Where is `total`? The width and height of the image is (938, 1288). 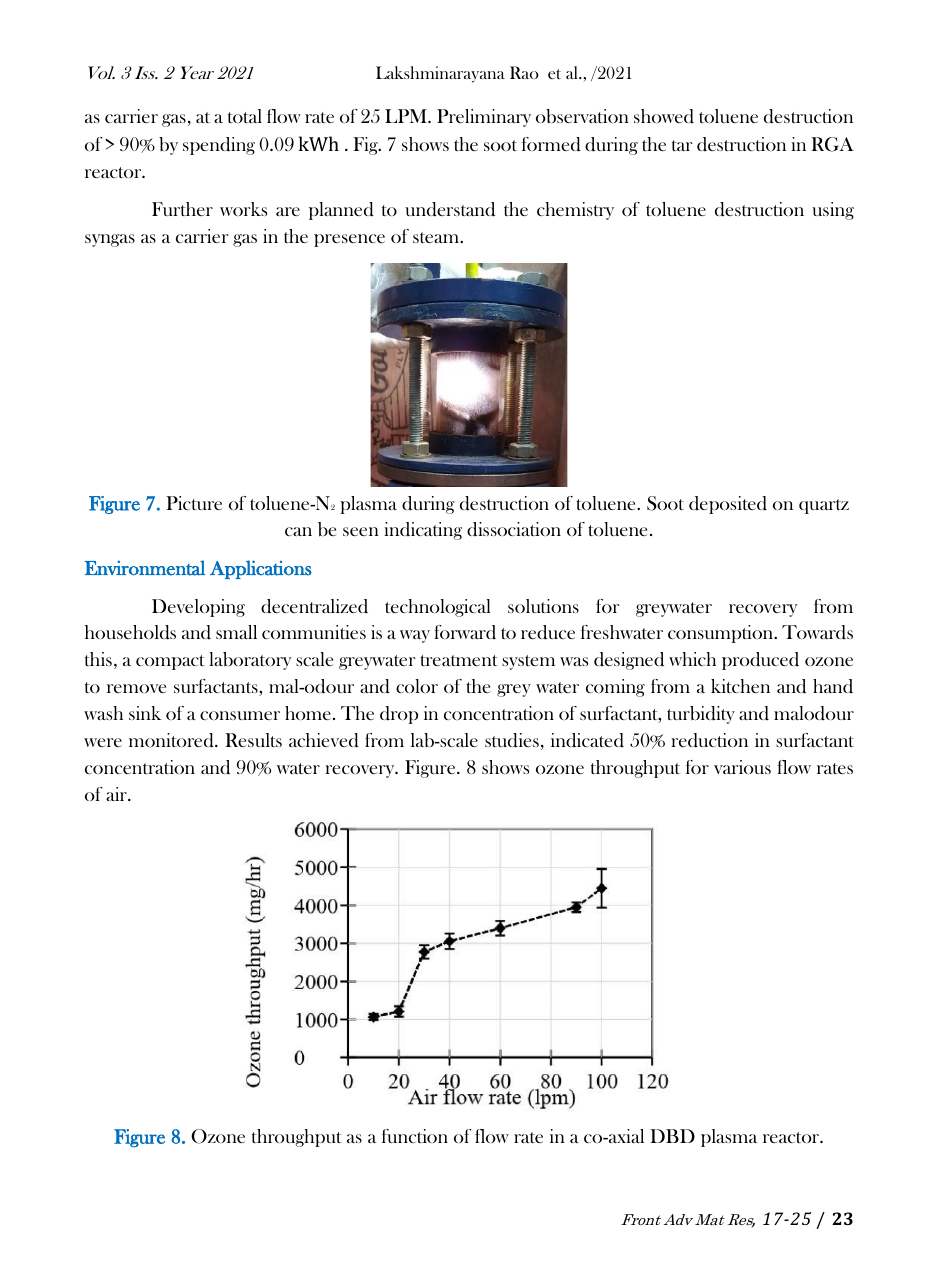
total is located at coordinates (245, 116).
